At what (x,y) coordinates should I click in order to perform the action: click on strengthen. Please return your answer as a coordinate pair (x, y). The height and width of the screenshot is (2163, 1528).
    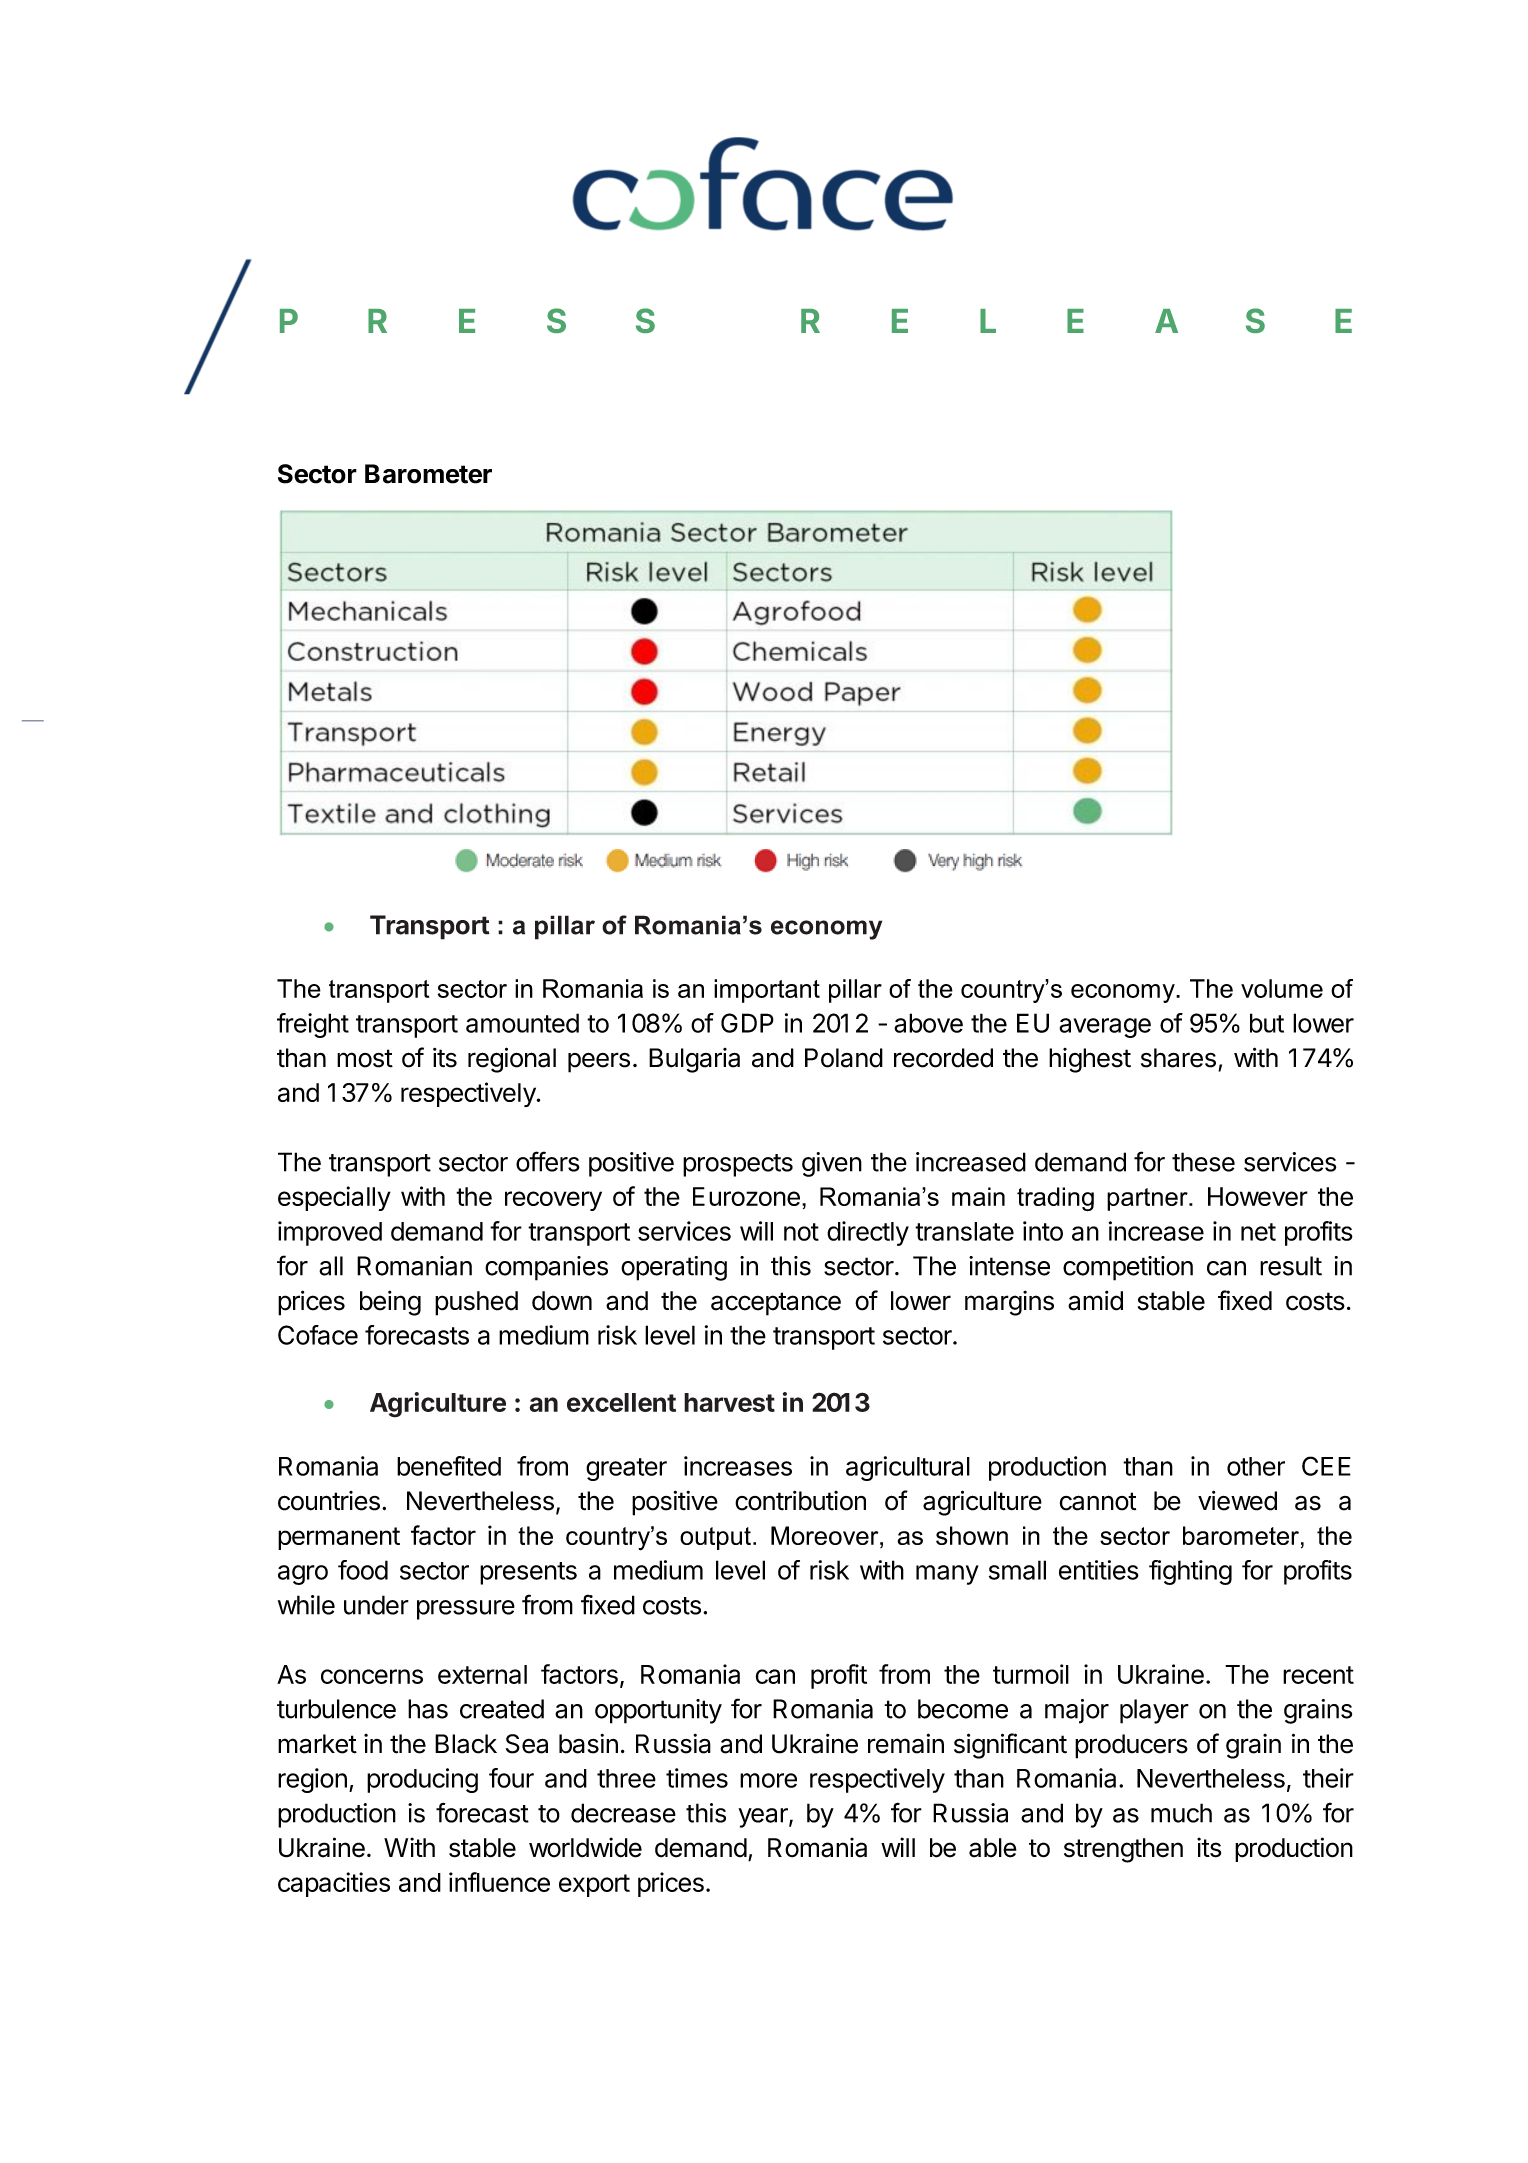
    Looking at the image, I should click on (1123, 1850).
